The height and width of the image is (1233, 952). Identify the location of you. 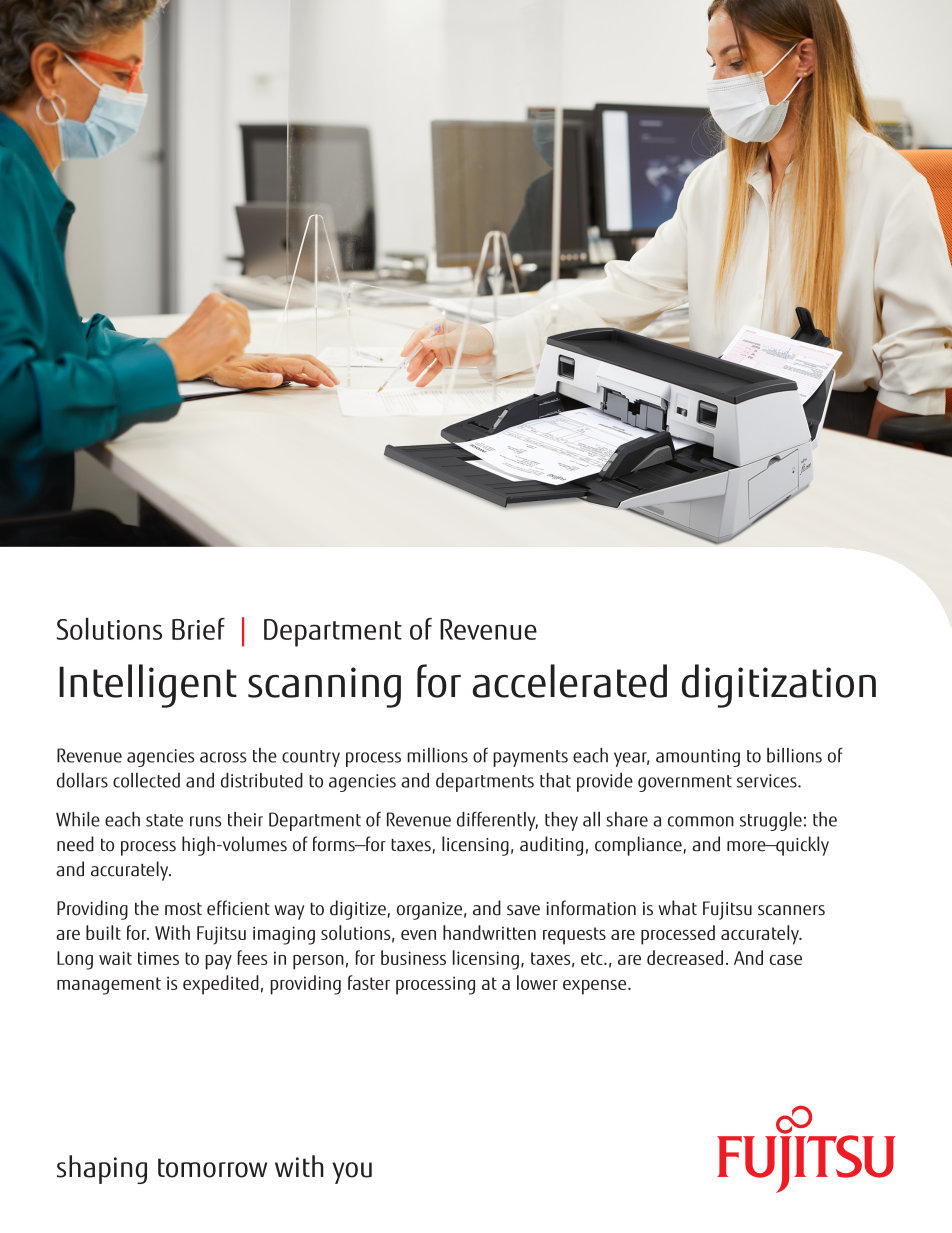
(352, 1173).
